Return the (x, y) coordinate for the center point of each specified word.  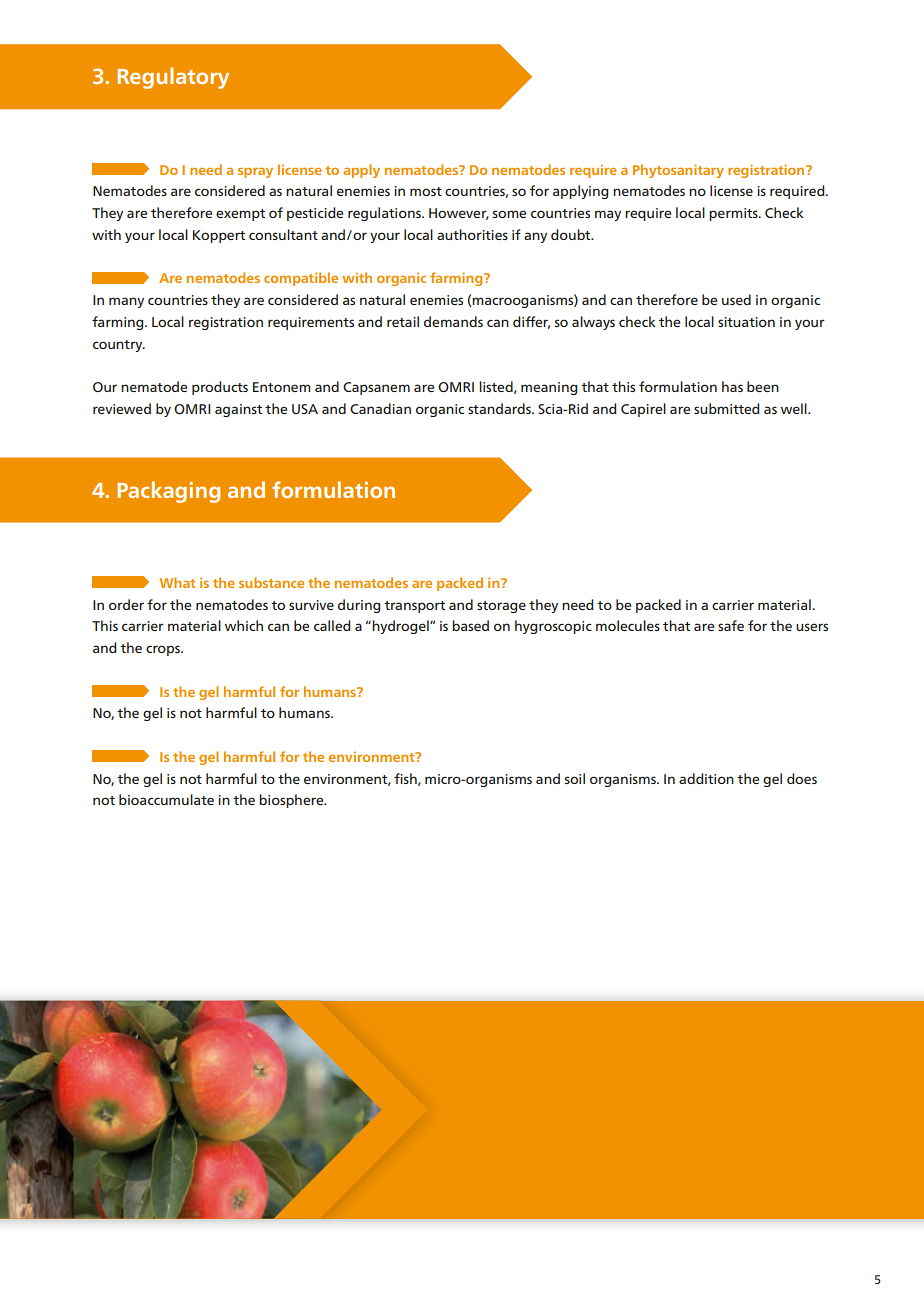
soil (575, 778)
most (426, 191)
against (238, 410)
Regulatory (173, 78)
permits (734, 214)
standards (500, 408)
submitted (727, 408)
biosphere (292, 801)
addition (706, 778)
